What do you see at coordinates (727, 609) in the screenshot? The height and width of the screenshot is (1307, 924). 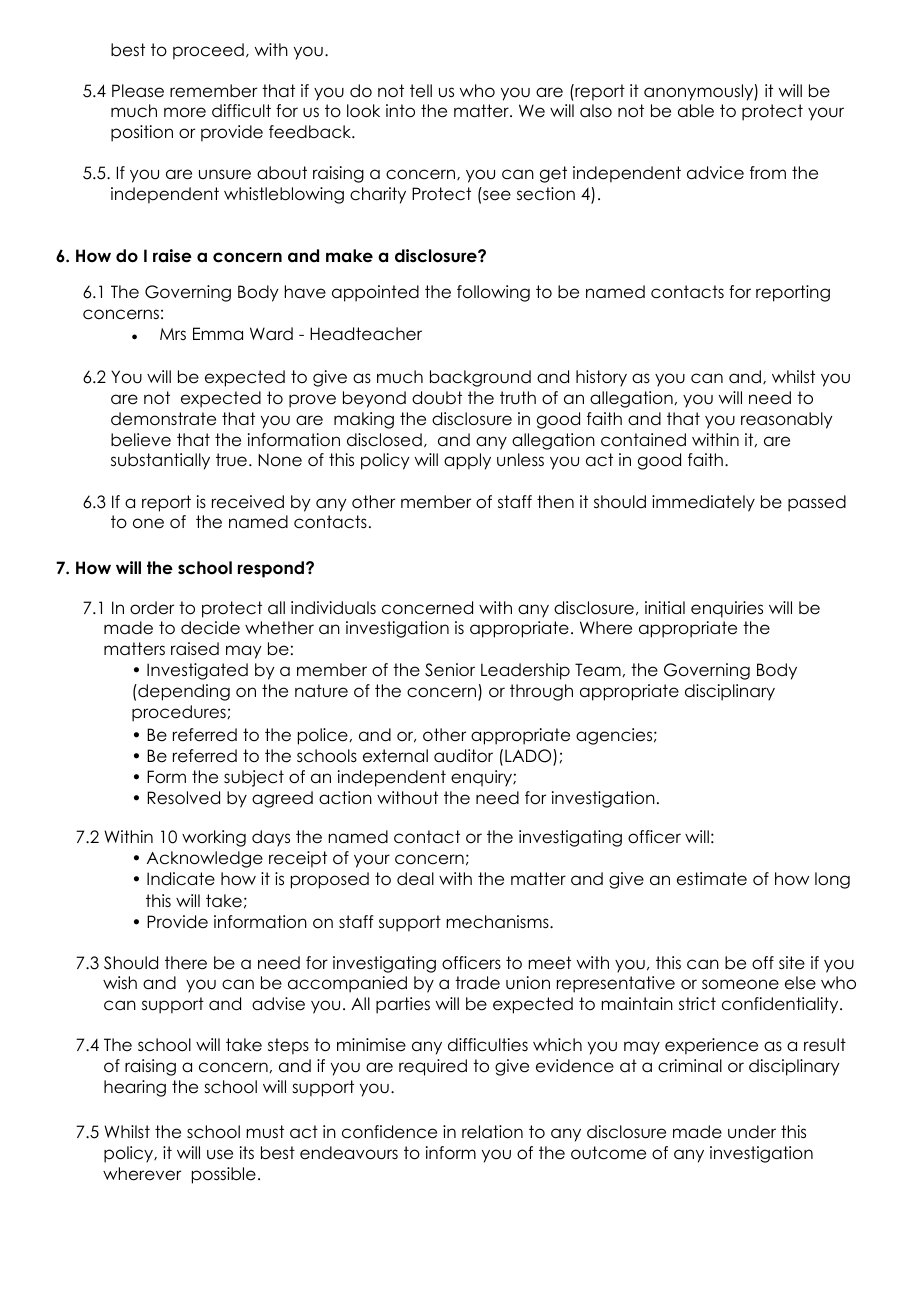 I see `enquiries` at bounding box center [727, 609].
